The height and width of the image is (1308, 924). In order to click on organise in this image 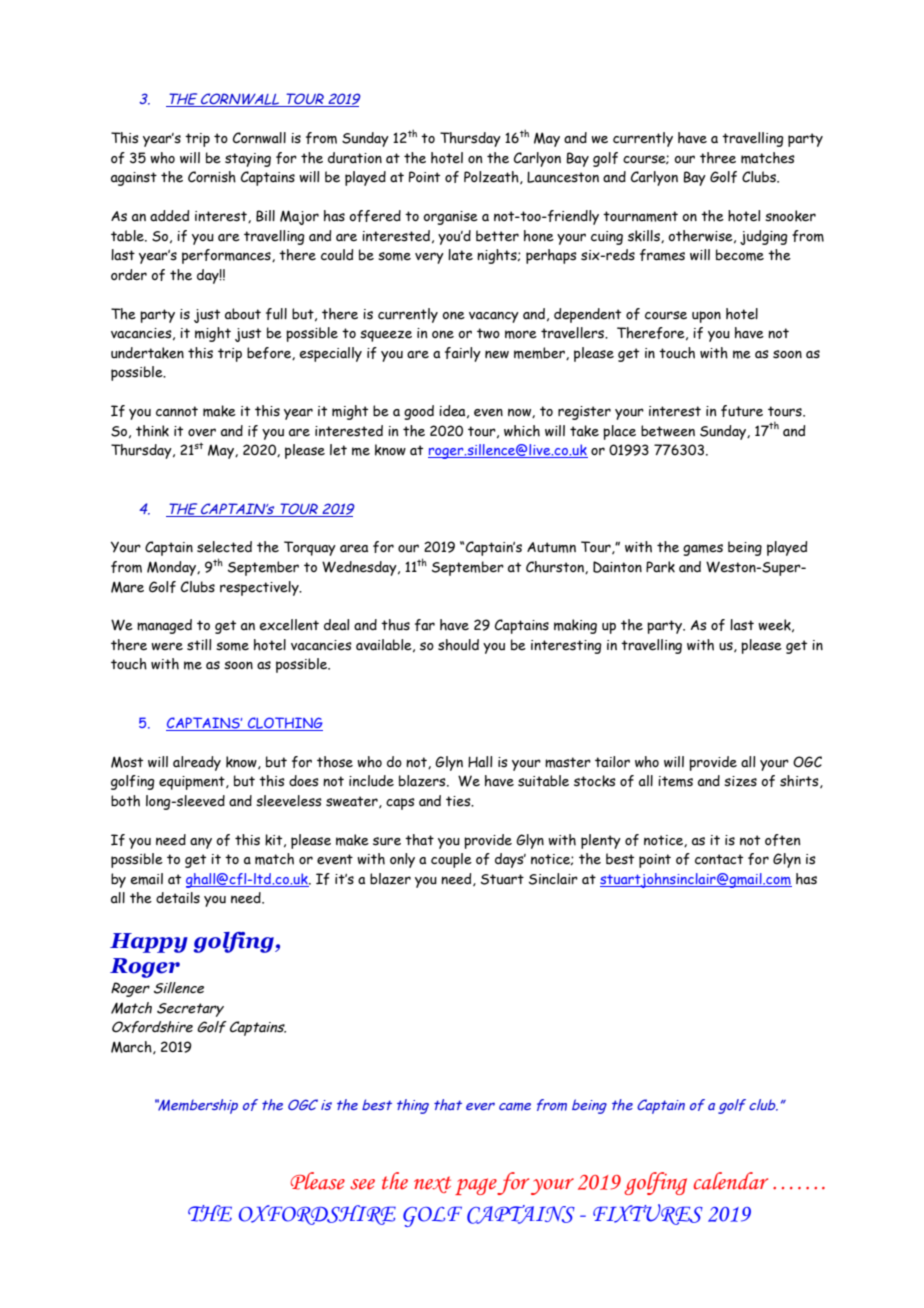, I will do `click(450, 218)`.
